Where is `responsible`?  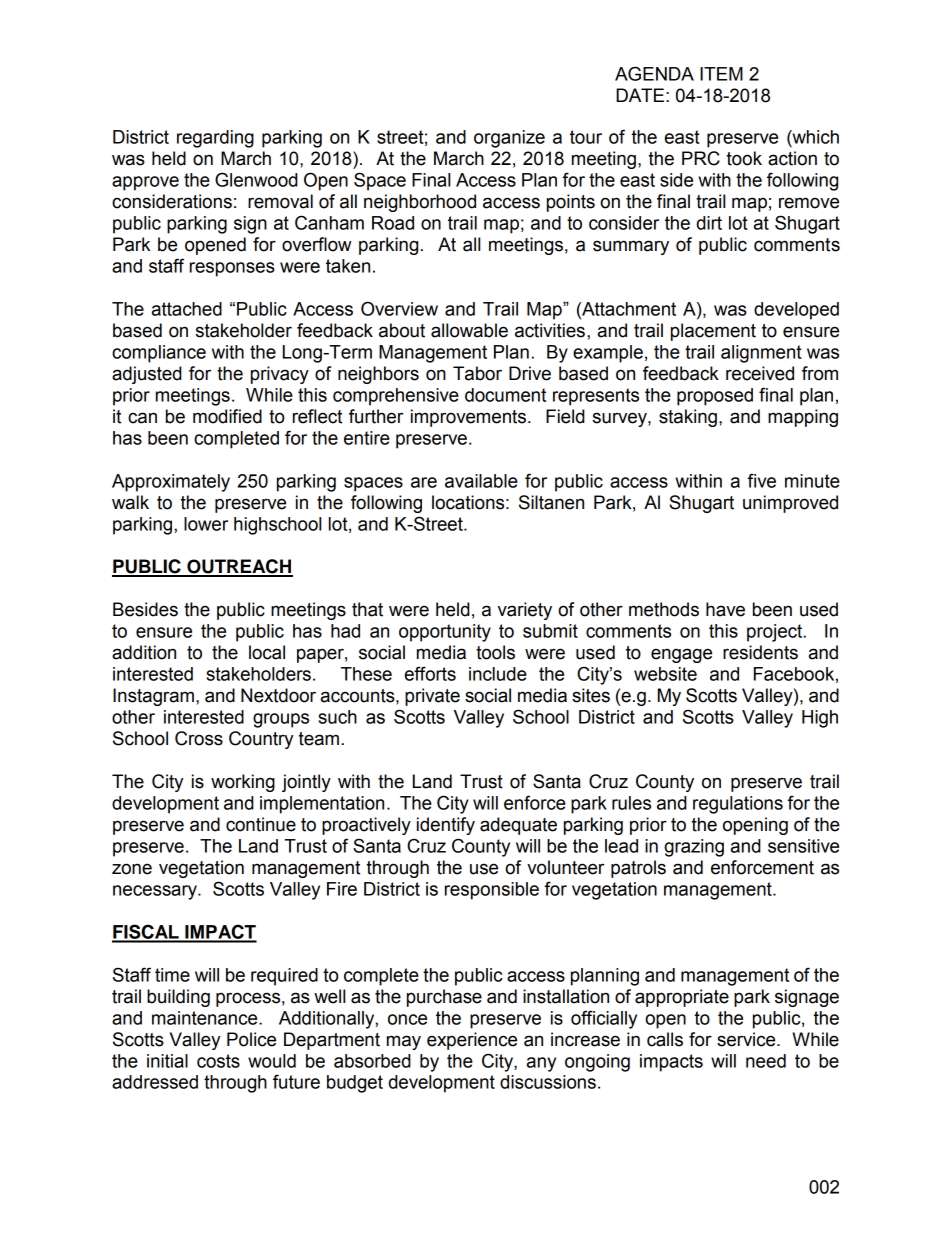
responsible is located at coordinates (492, 891).
